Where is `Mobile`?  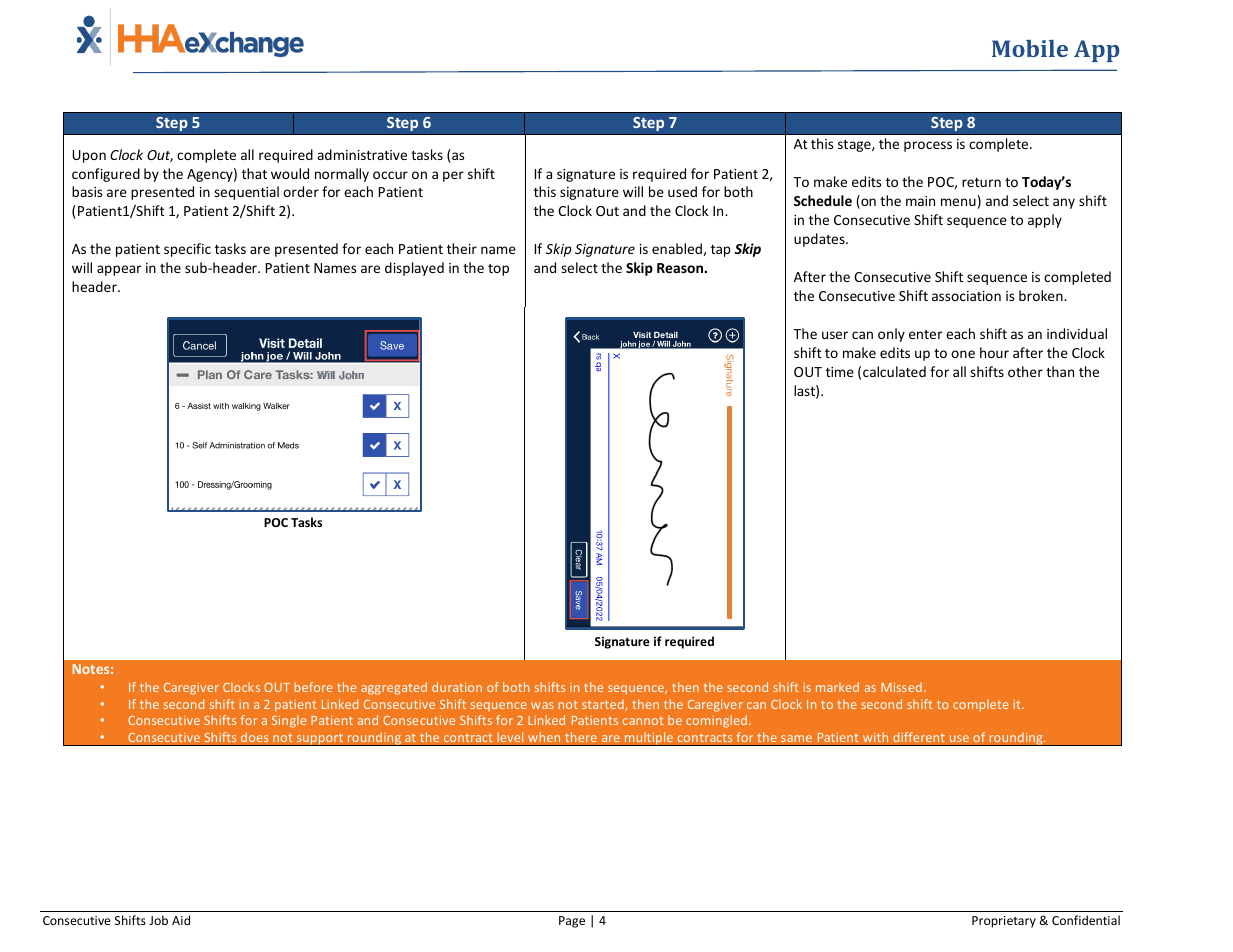 Mobile is located at coordinates (1030, 48).
